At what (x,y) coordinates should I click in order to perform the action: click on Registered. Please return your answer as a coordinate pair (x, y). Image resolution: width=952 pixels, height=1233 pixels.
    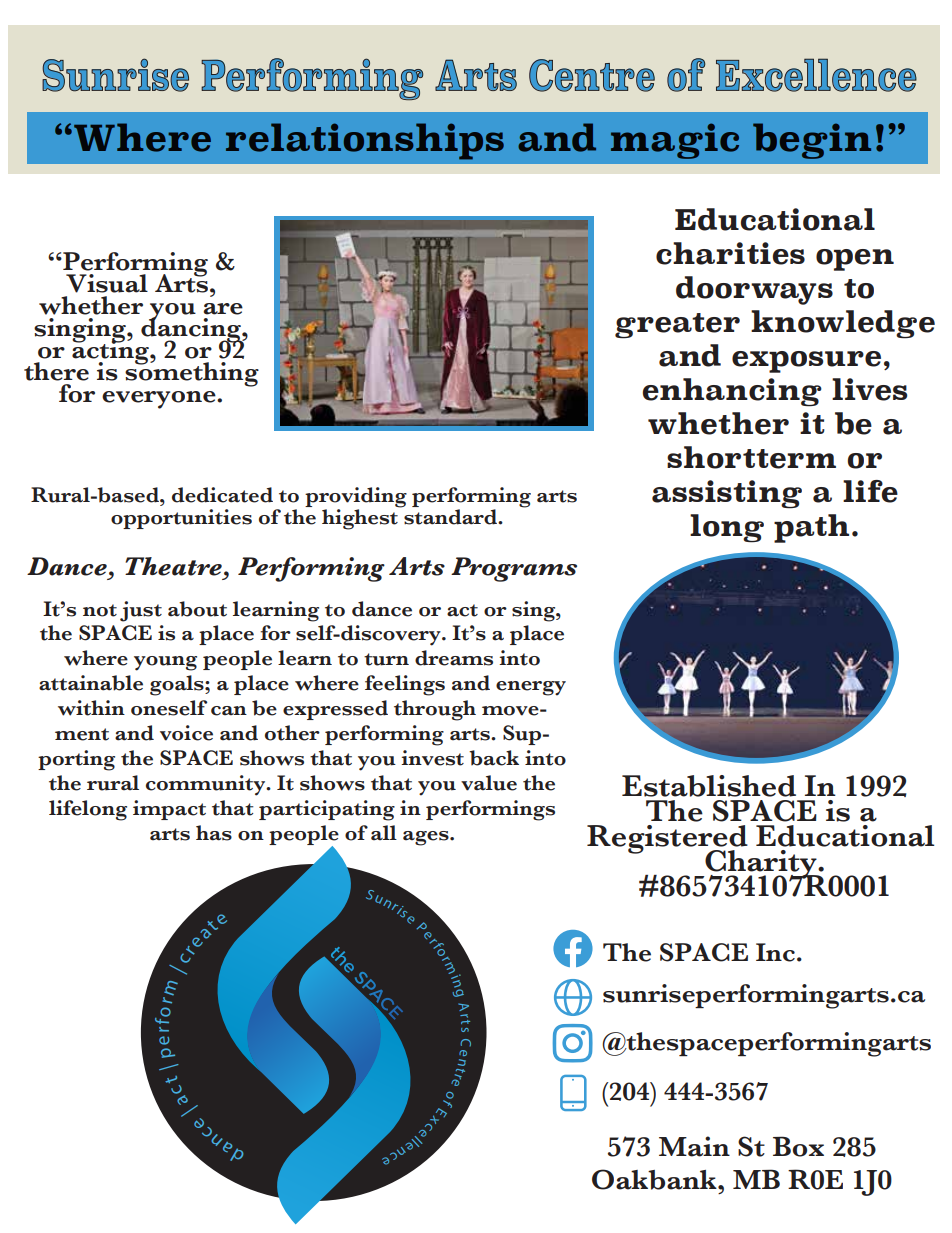
    Looking at the image, I should click on (667, 840).
